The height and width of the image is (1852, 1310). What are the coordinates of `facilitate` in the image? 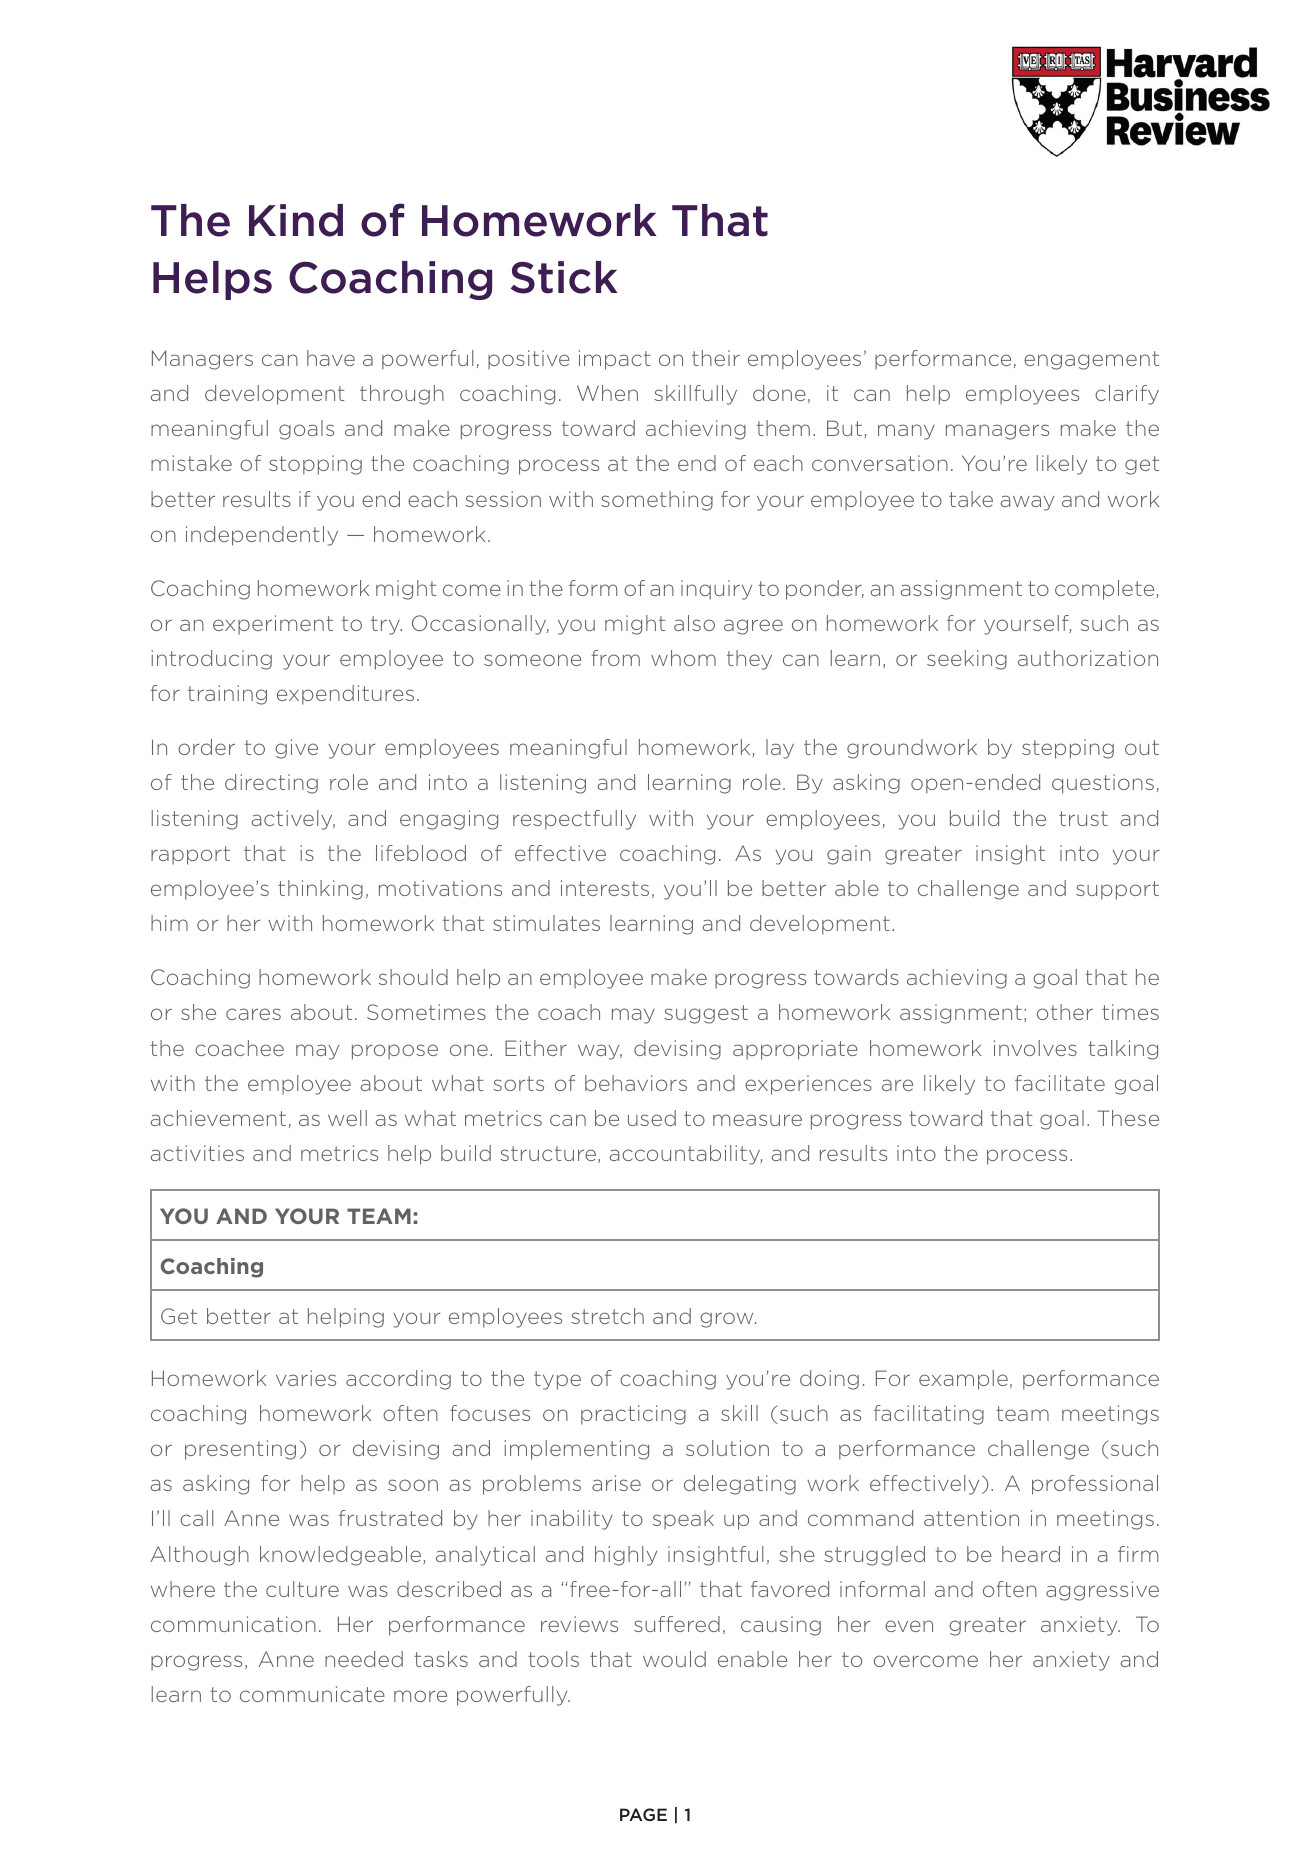 It's located at (1060, 1083).
